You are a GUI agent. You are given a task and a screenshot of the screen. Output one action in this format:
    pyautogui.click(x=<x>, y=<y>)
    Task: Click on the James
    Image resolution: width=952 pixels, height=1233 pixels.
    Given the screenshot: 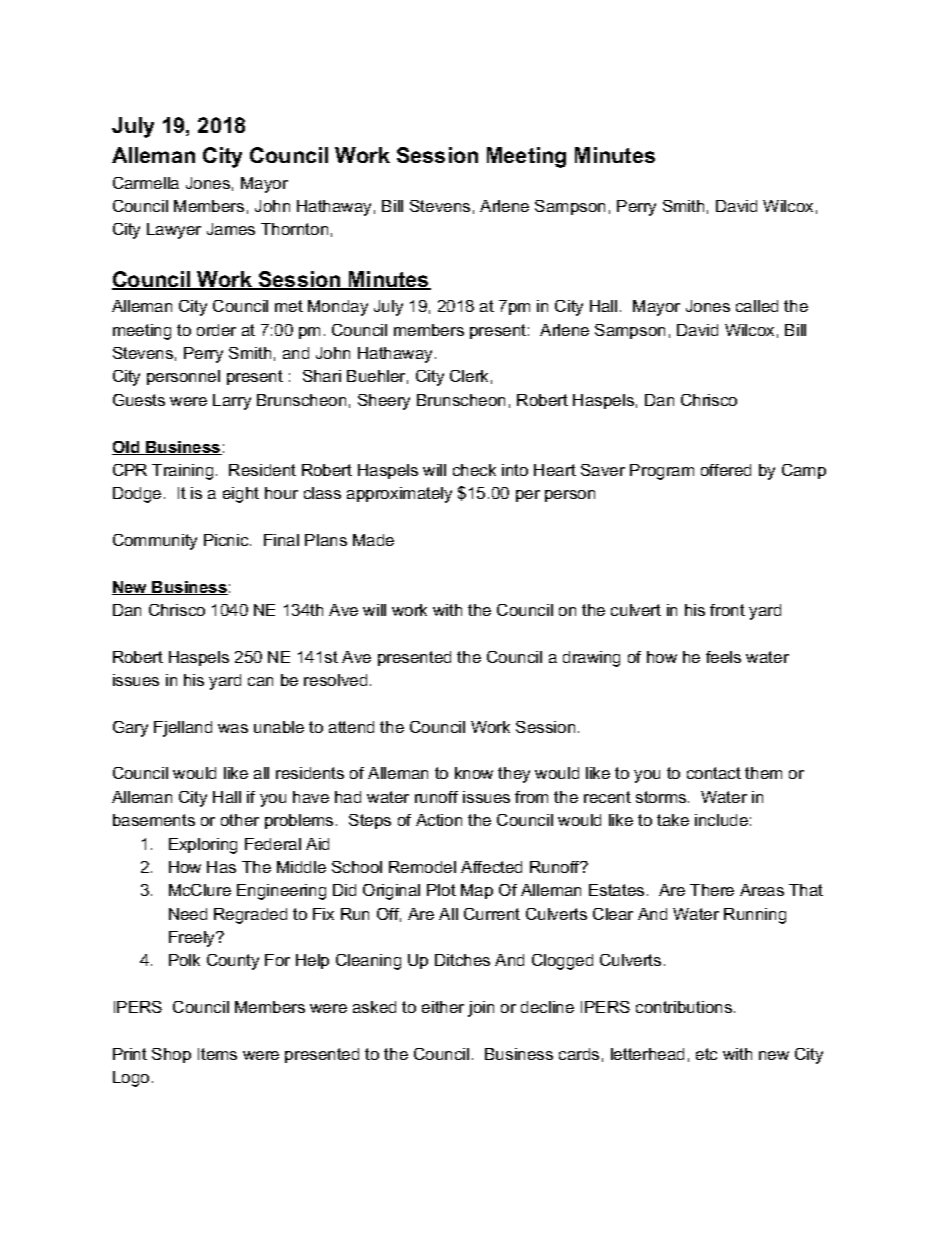 What is the action you would take?
    pyautogui.click(x=231, y=229)
